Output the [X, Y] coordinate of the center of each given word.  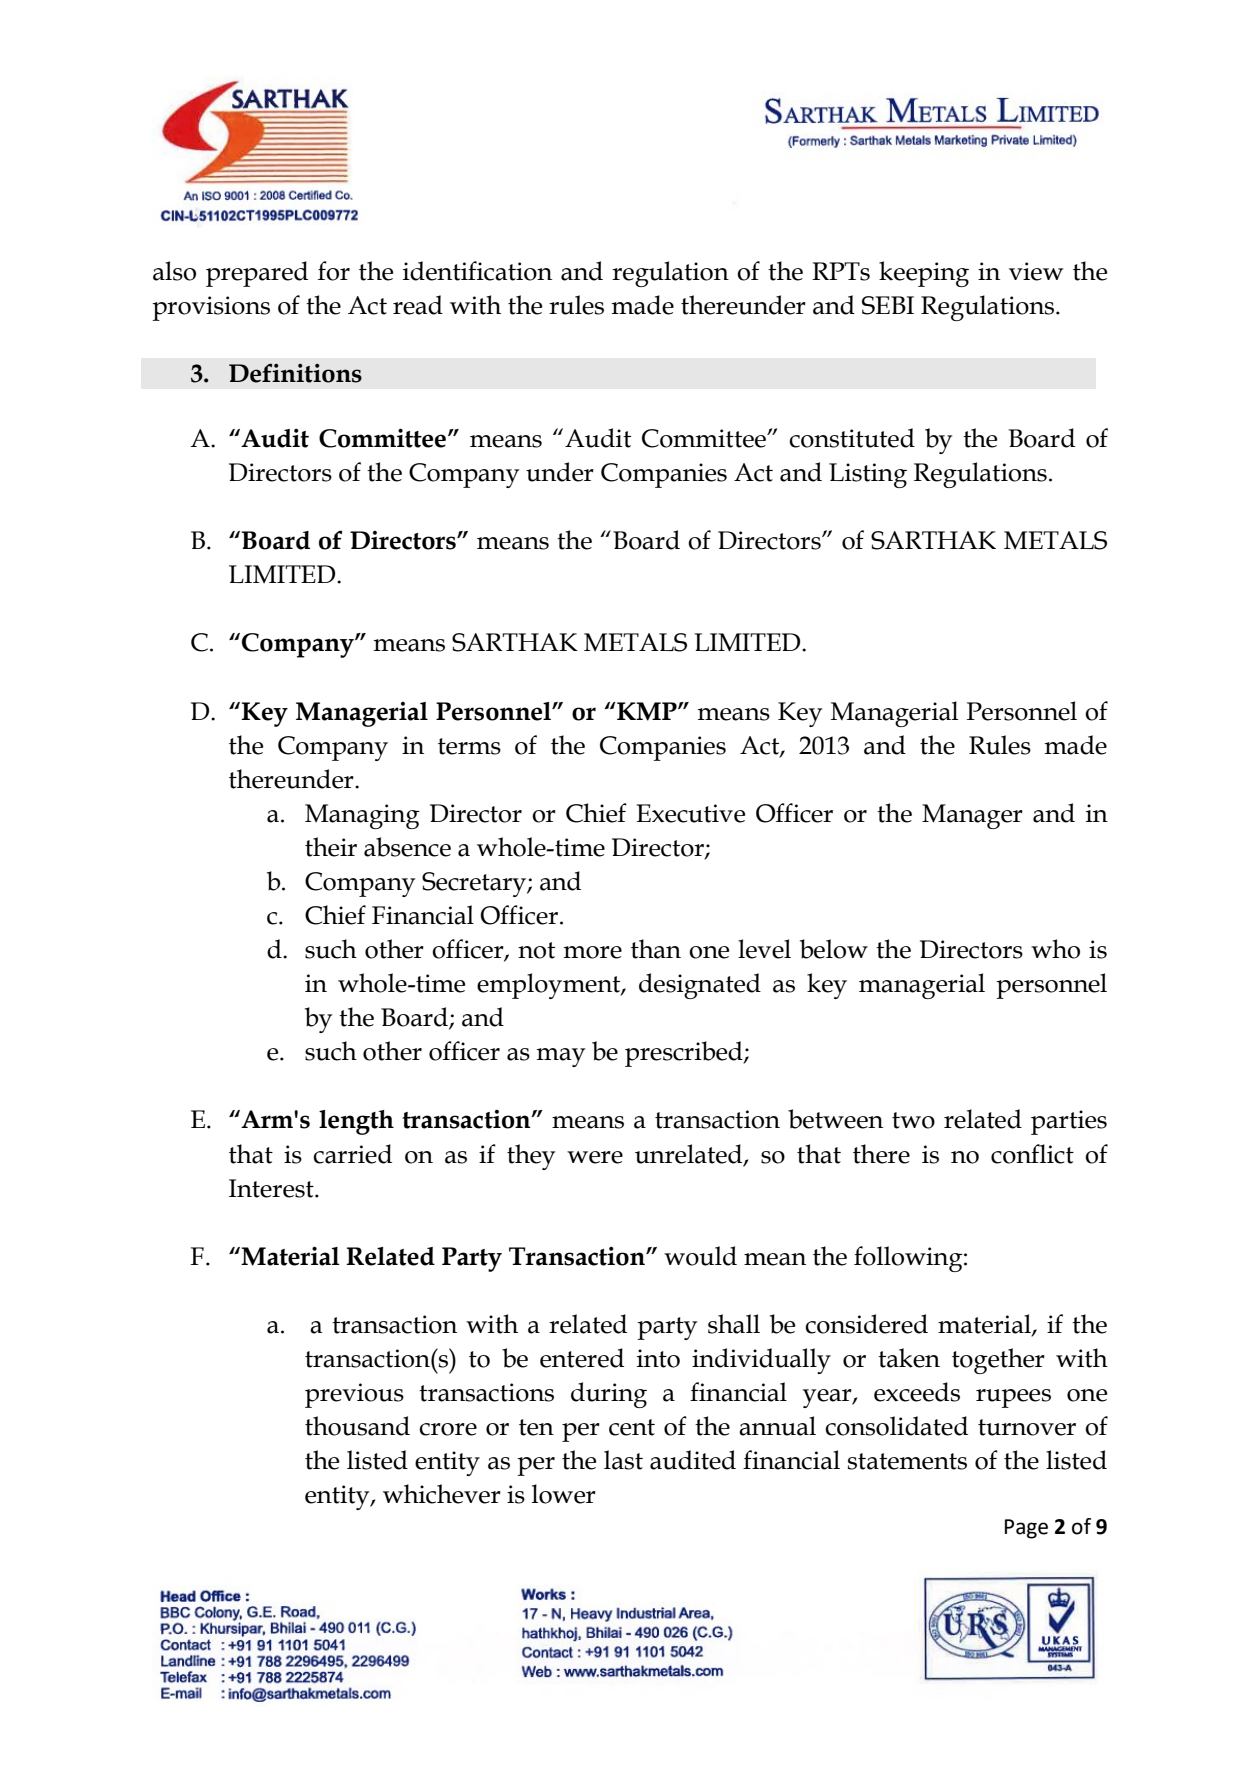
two [913, 1120]
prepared [257, 274]
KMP [647, 711]
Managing [362, 816]
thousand [357, 1426]
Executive [691, 813]
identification [477, 271]
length [356, 1122]
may [561, 1057]
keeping [924, 274]
